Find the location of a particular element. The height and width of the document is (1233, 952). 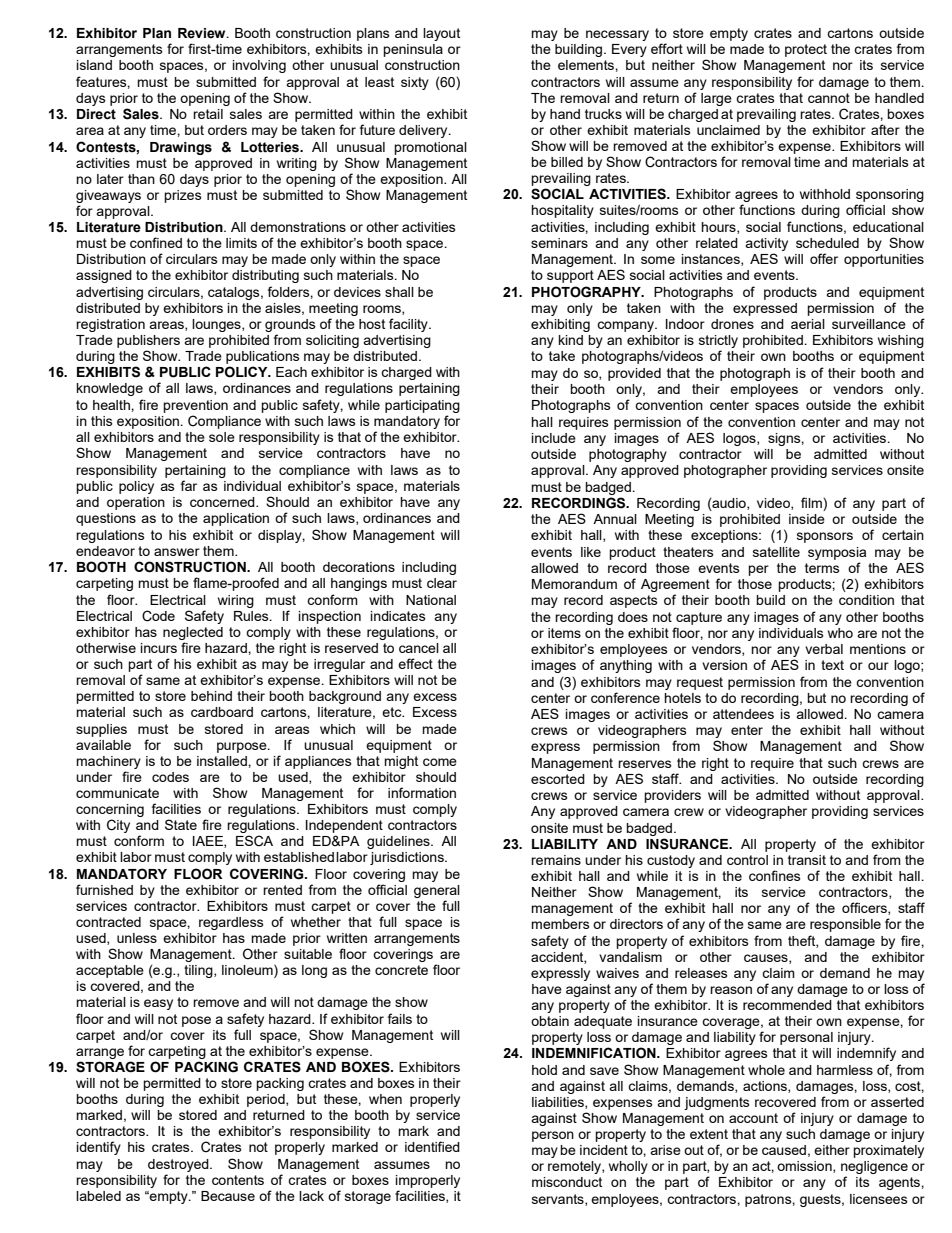

sole is located at coordinates (222, 437).
